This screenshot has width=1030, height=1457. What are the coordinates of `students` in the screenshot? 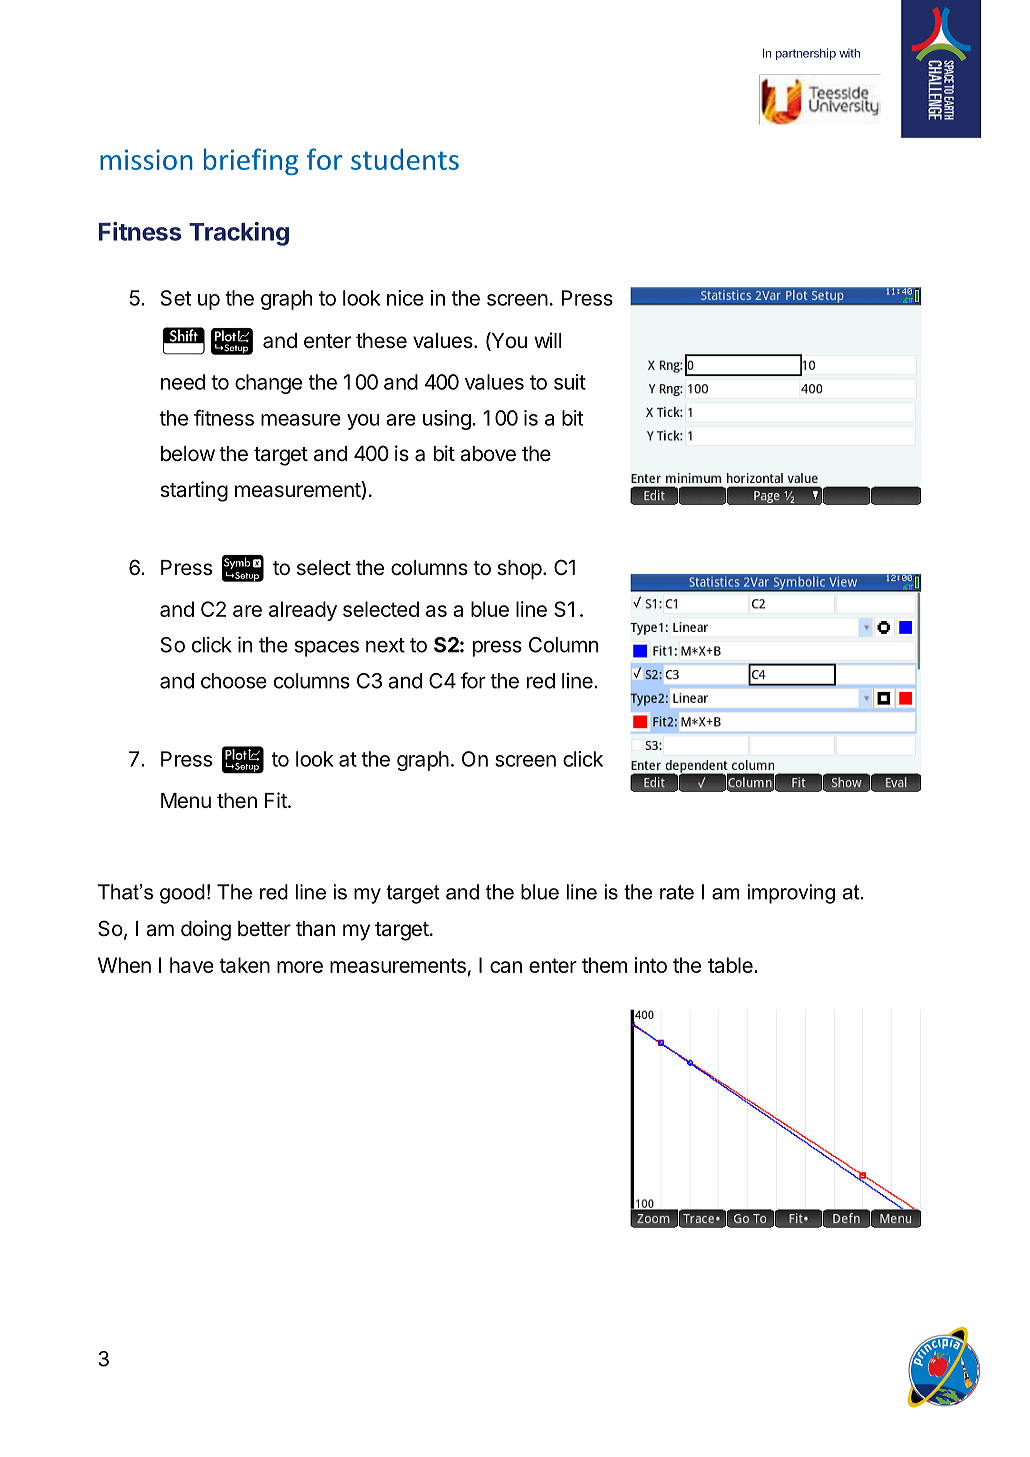 It's located at (405, 159).
